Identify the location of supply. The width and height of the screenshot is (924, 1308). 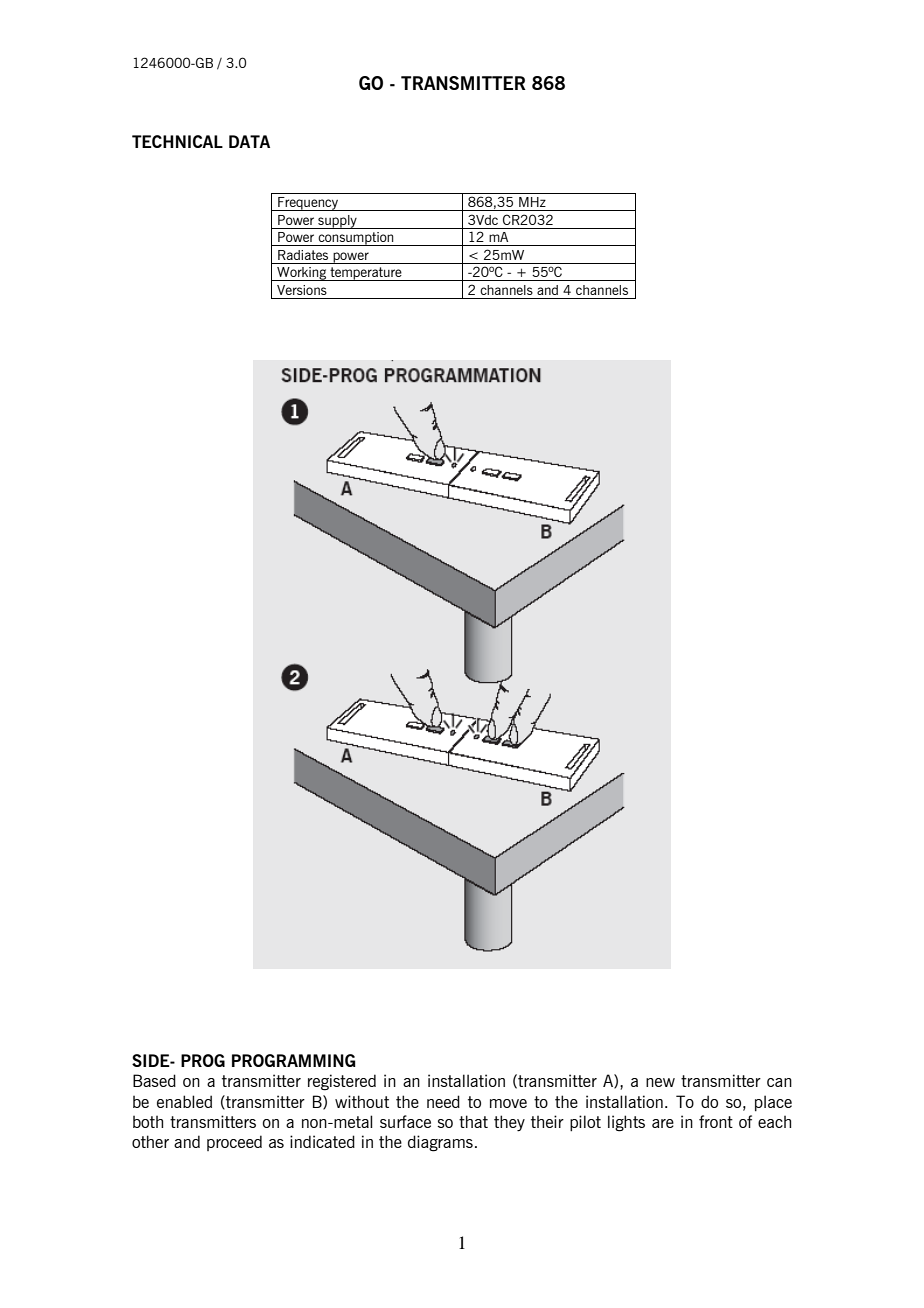
(337, 222).
